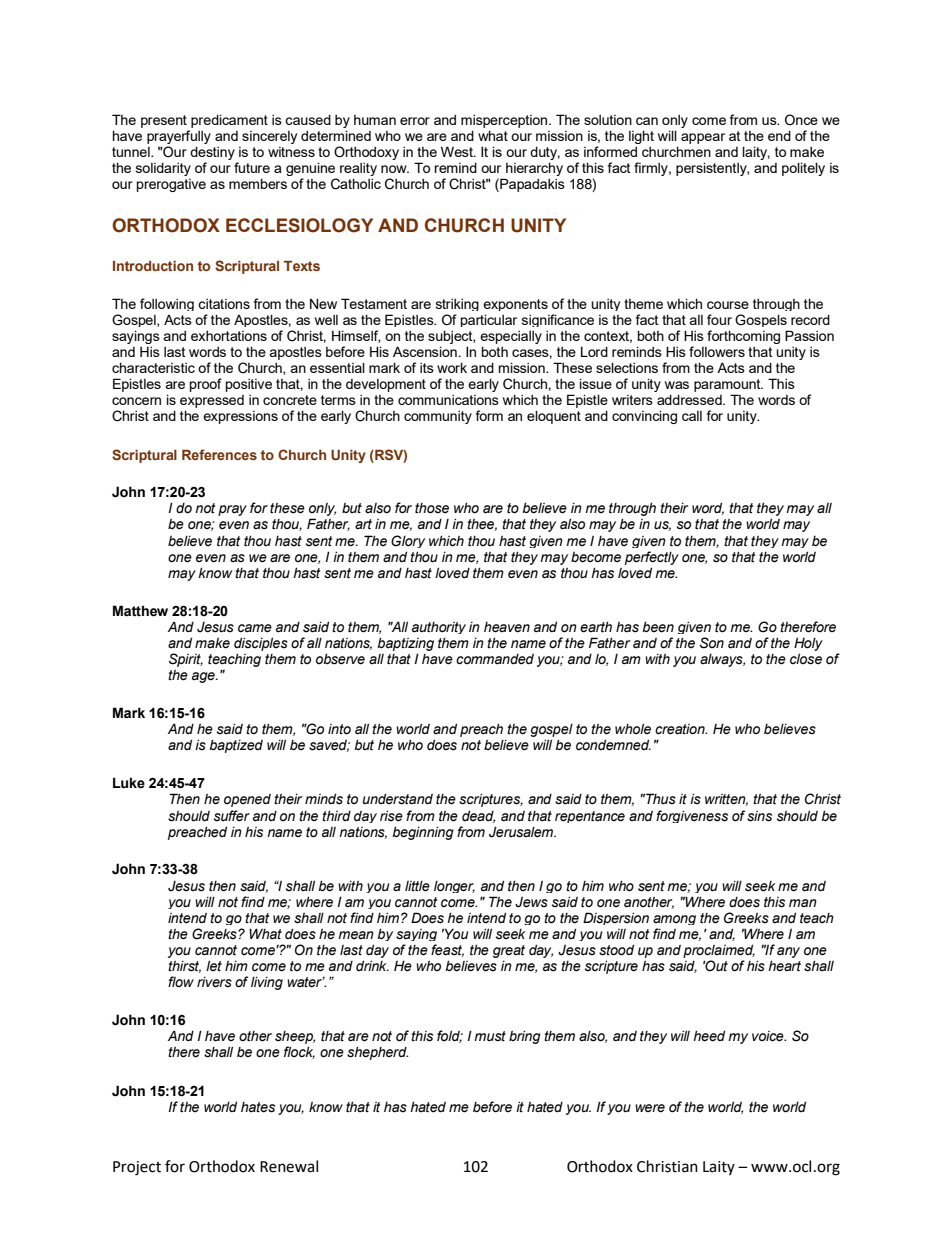 Image resolution: width=952 pixels, height=1233 pixels. Describe the element at coordinates (692, 416) in the screenshot. I see `call` at that location.
